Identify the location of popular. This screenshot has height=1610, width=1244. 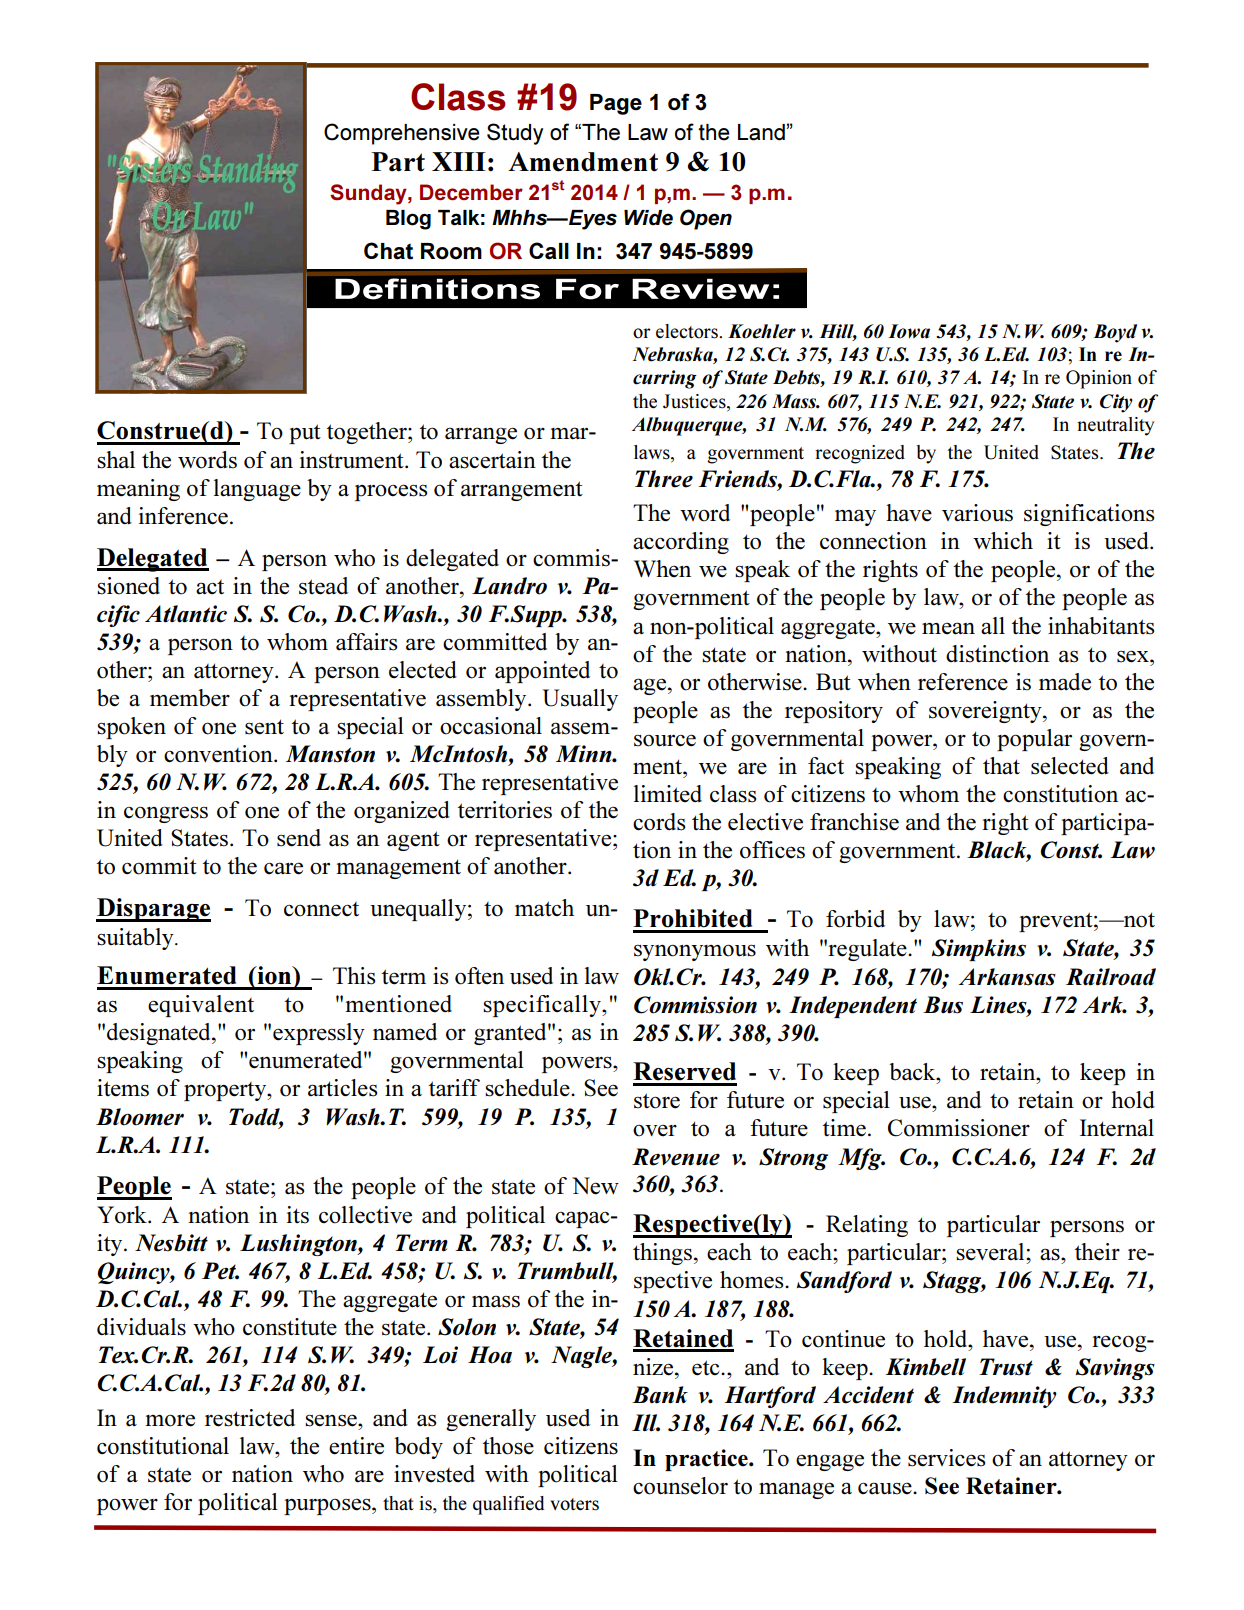
(1034, 740).
